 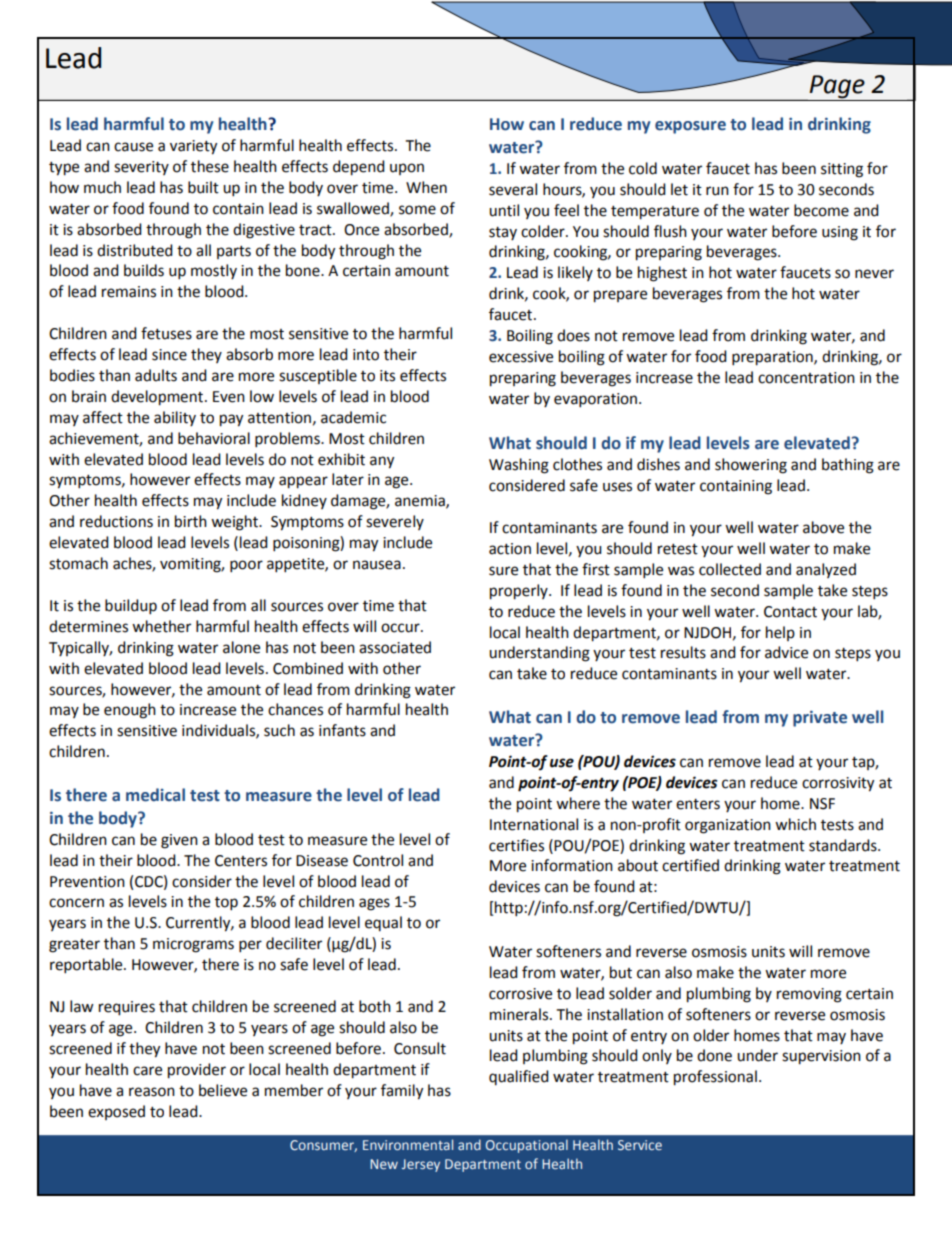 What do you see at coordinates (156, 375) in the page?
I see `adults` at bounding box center [156, 375].
